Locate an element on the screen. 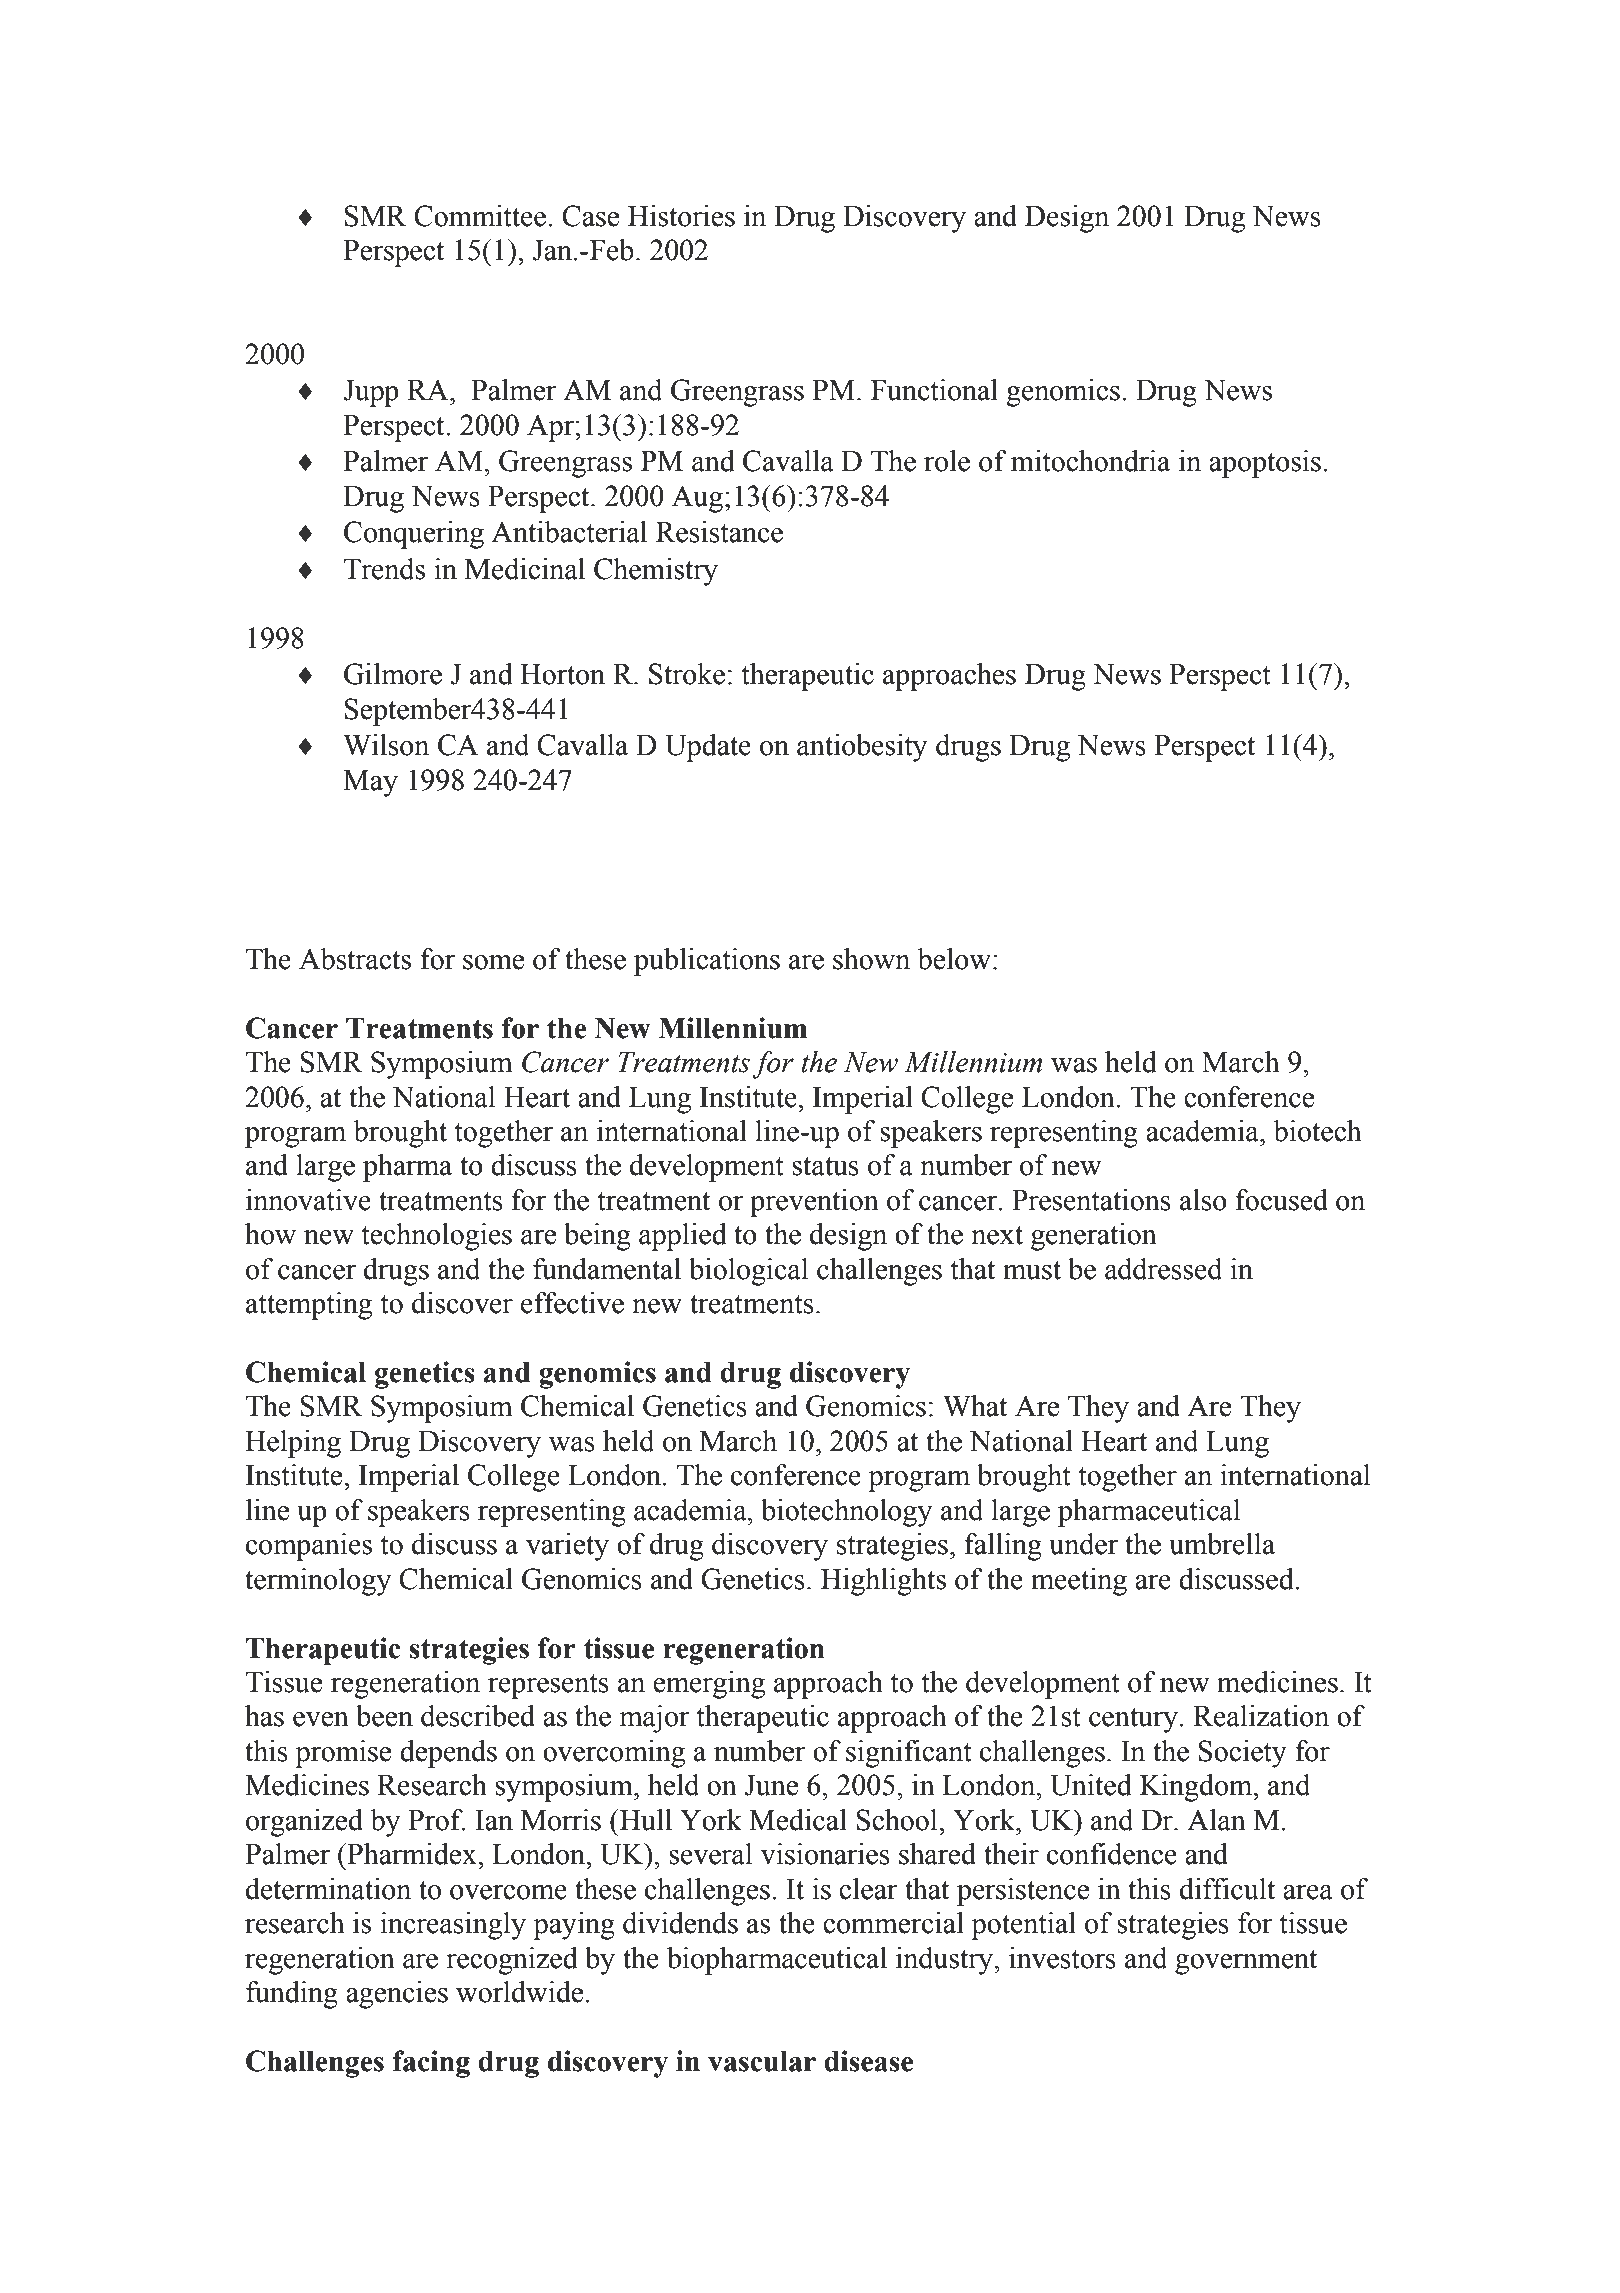  agencies is located at coordinates (397, 1995).
